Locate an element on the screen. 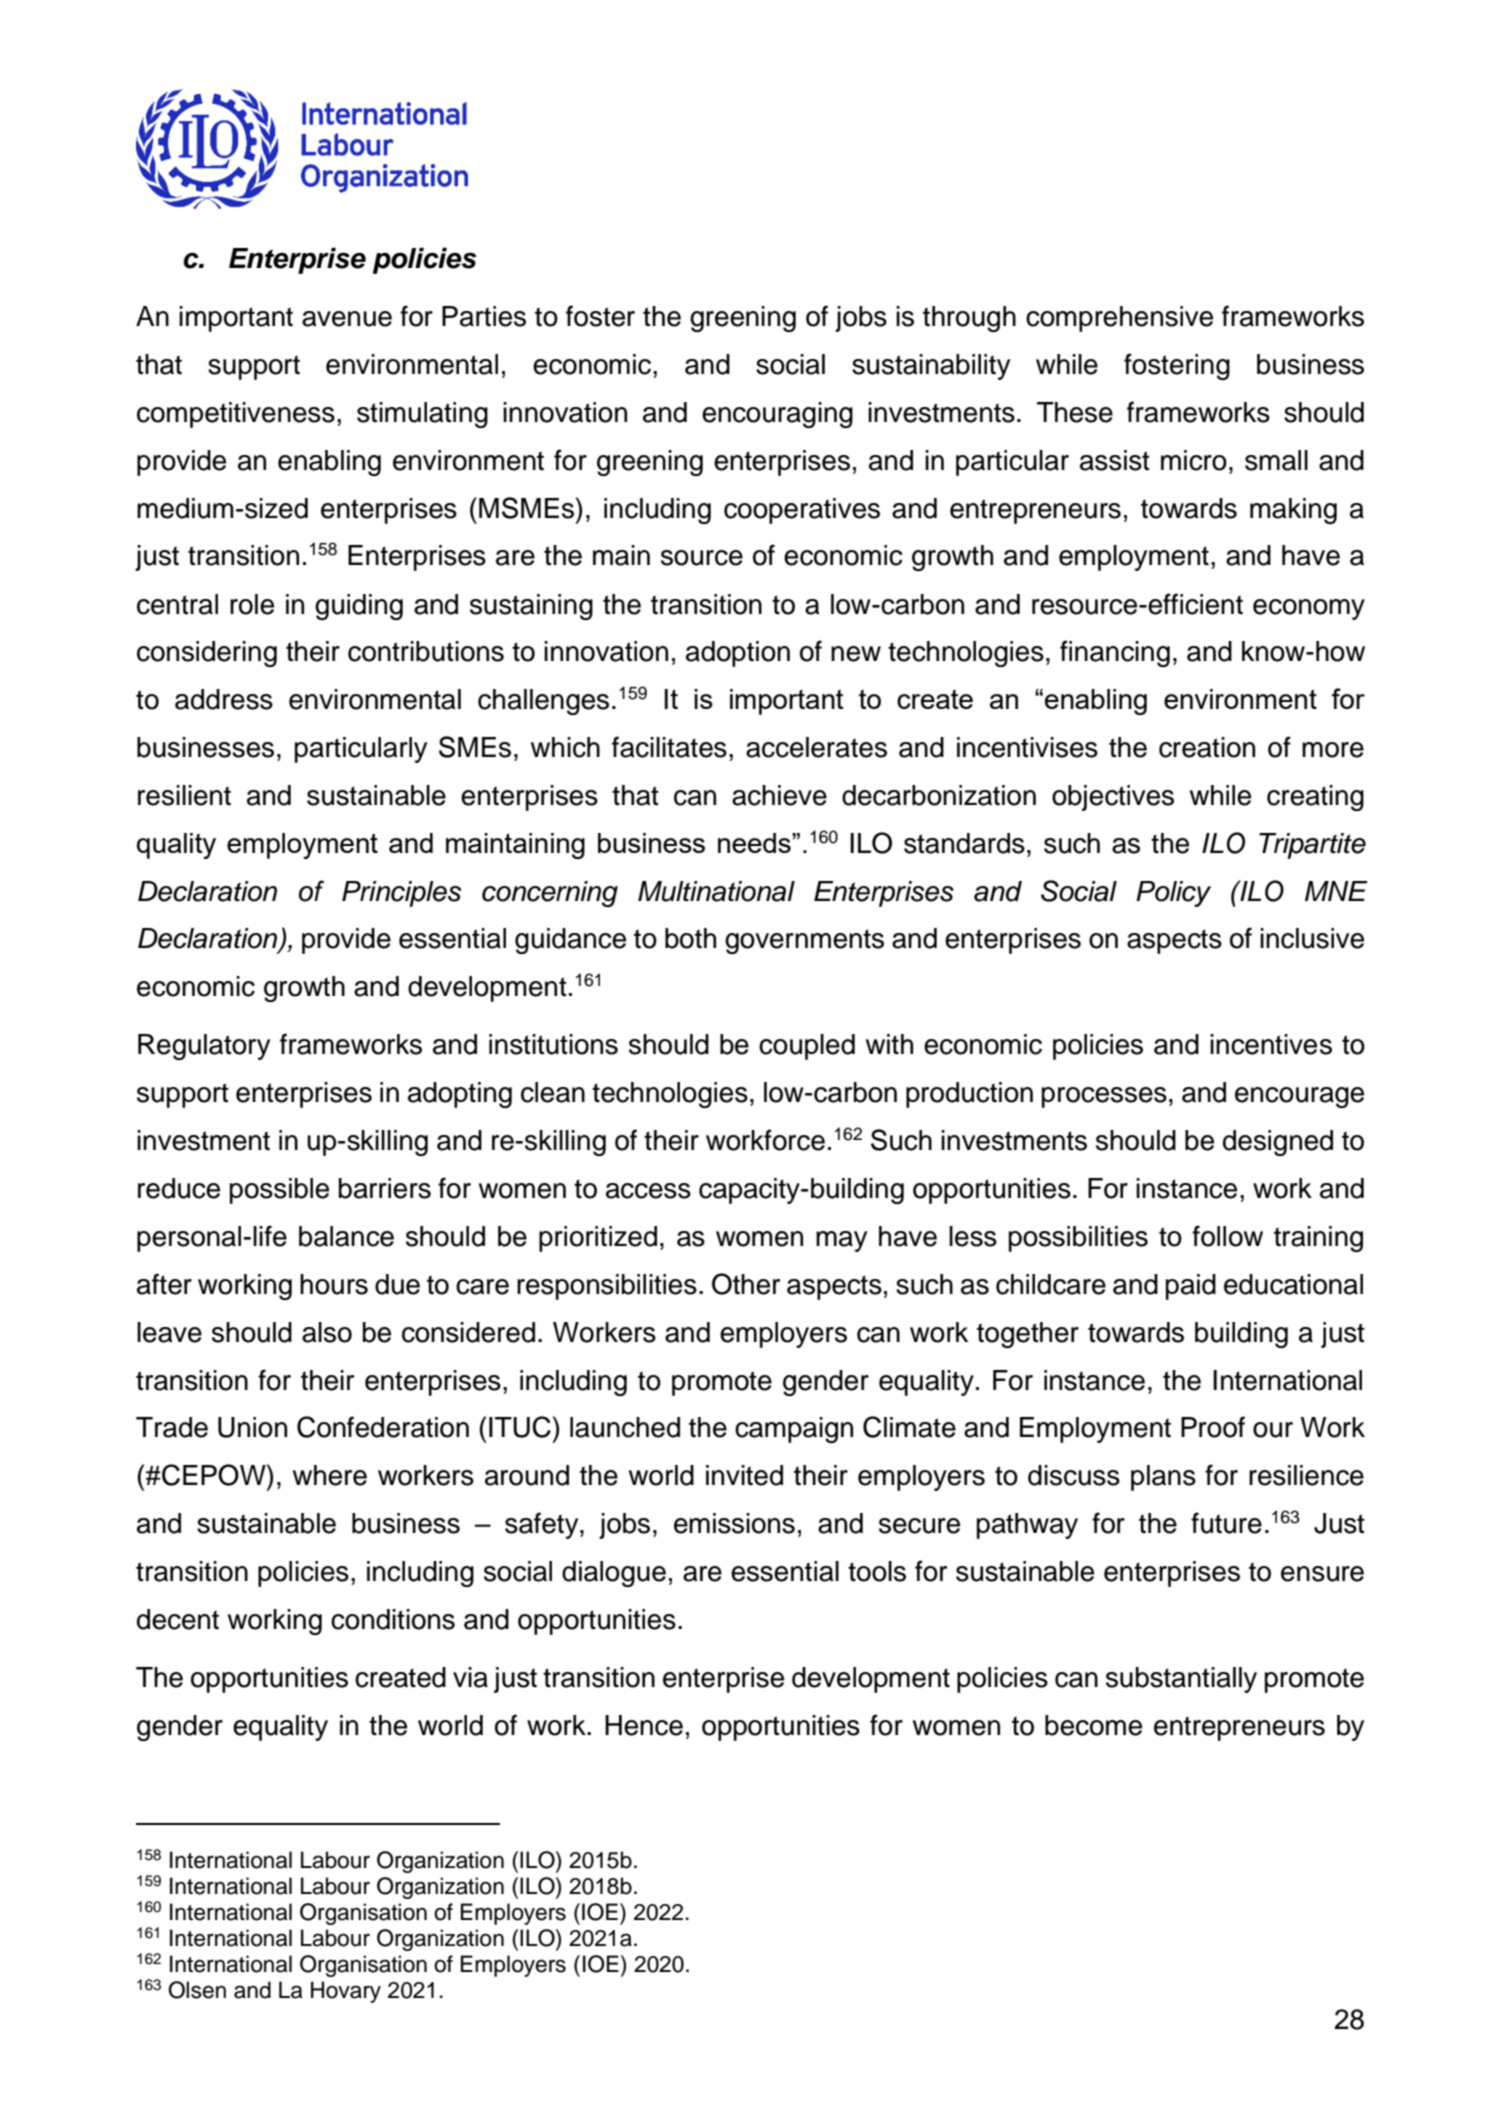  Multinational is located at coordinates (716, 891).
